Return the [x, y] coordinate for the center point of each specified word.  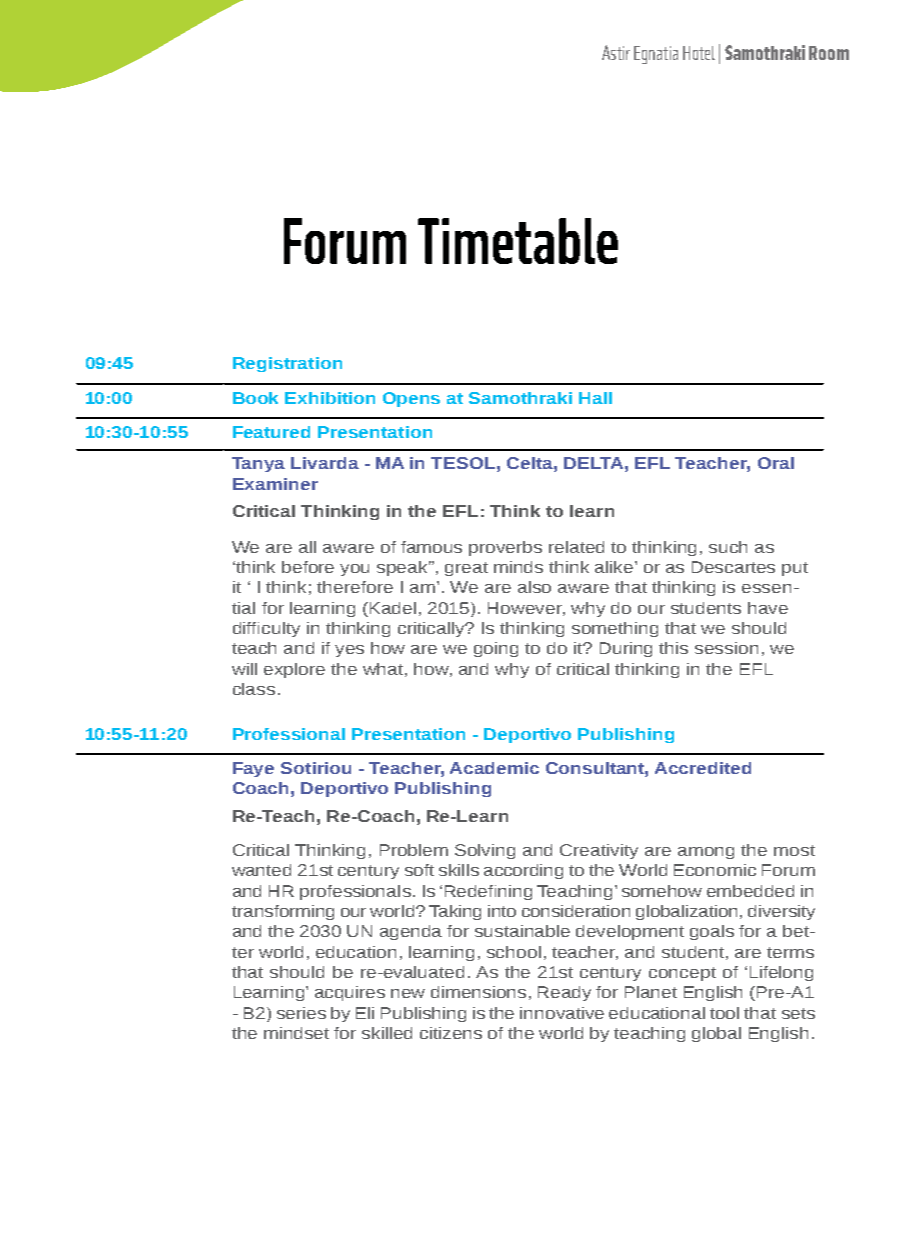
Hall [595, 398]
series [301, 1013]
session [726, 648]
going [496, 649]
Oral [776, 463]
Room [829, 53]
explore [294, 670]
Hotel [699, 53]
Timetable [518, 241]
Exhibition [330, 398]
